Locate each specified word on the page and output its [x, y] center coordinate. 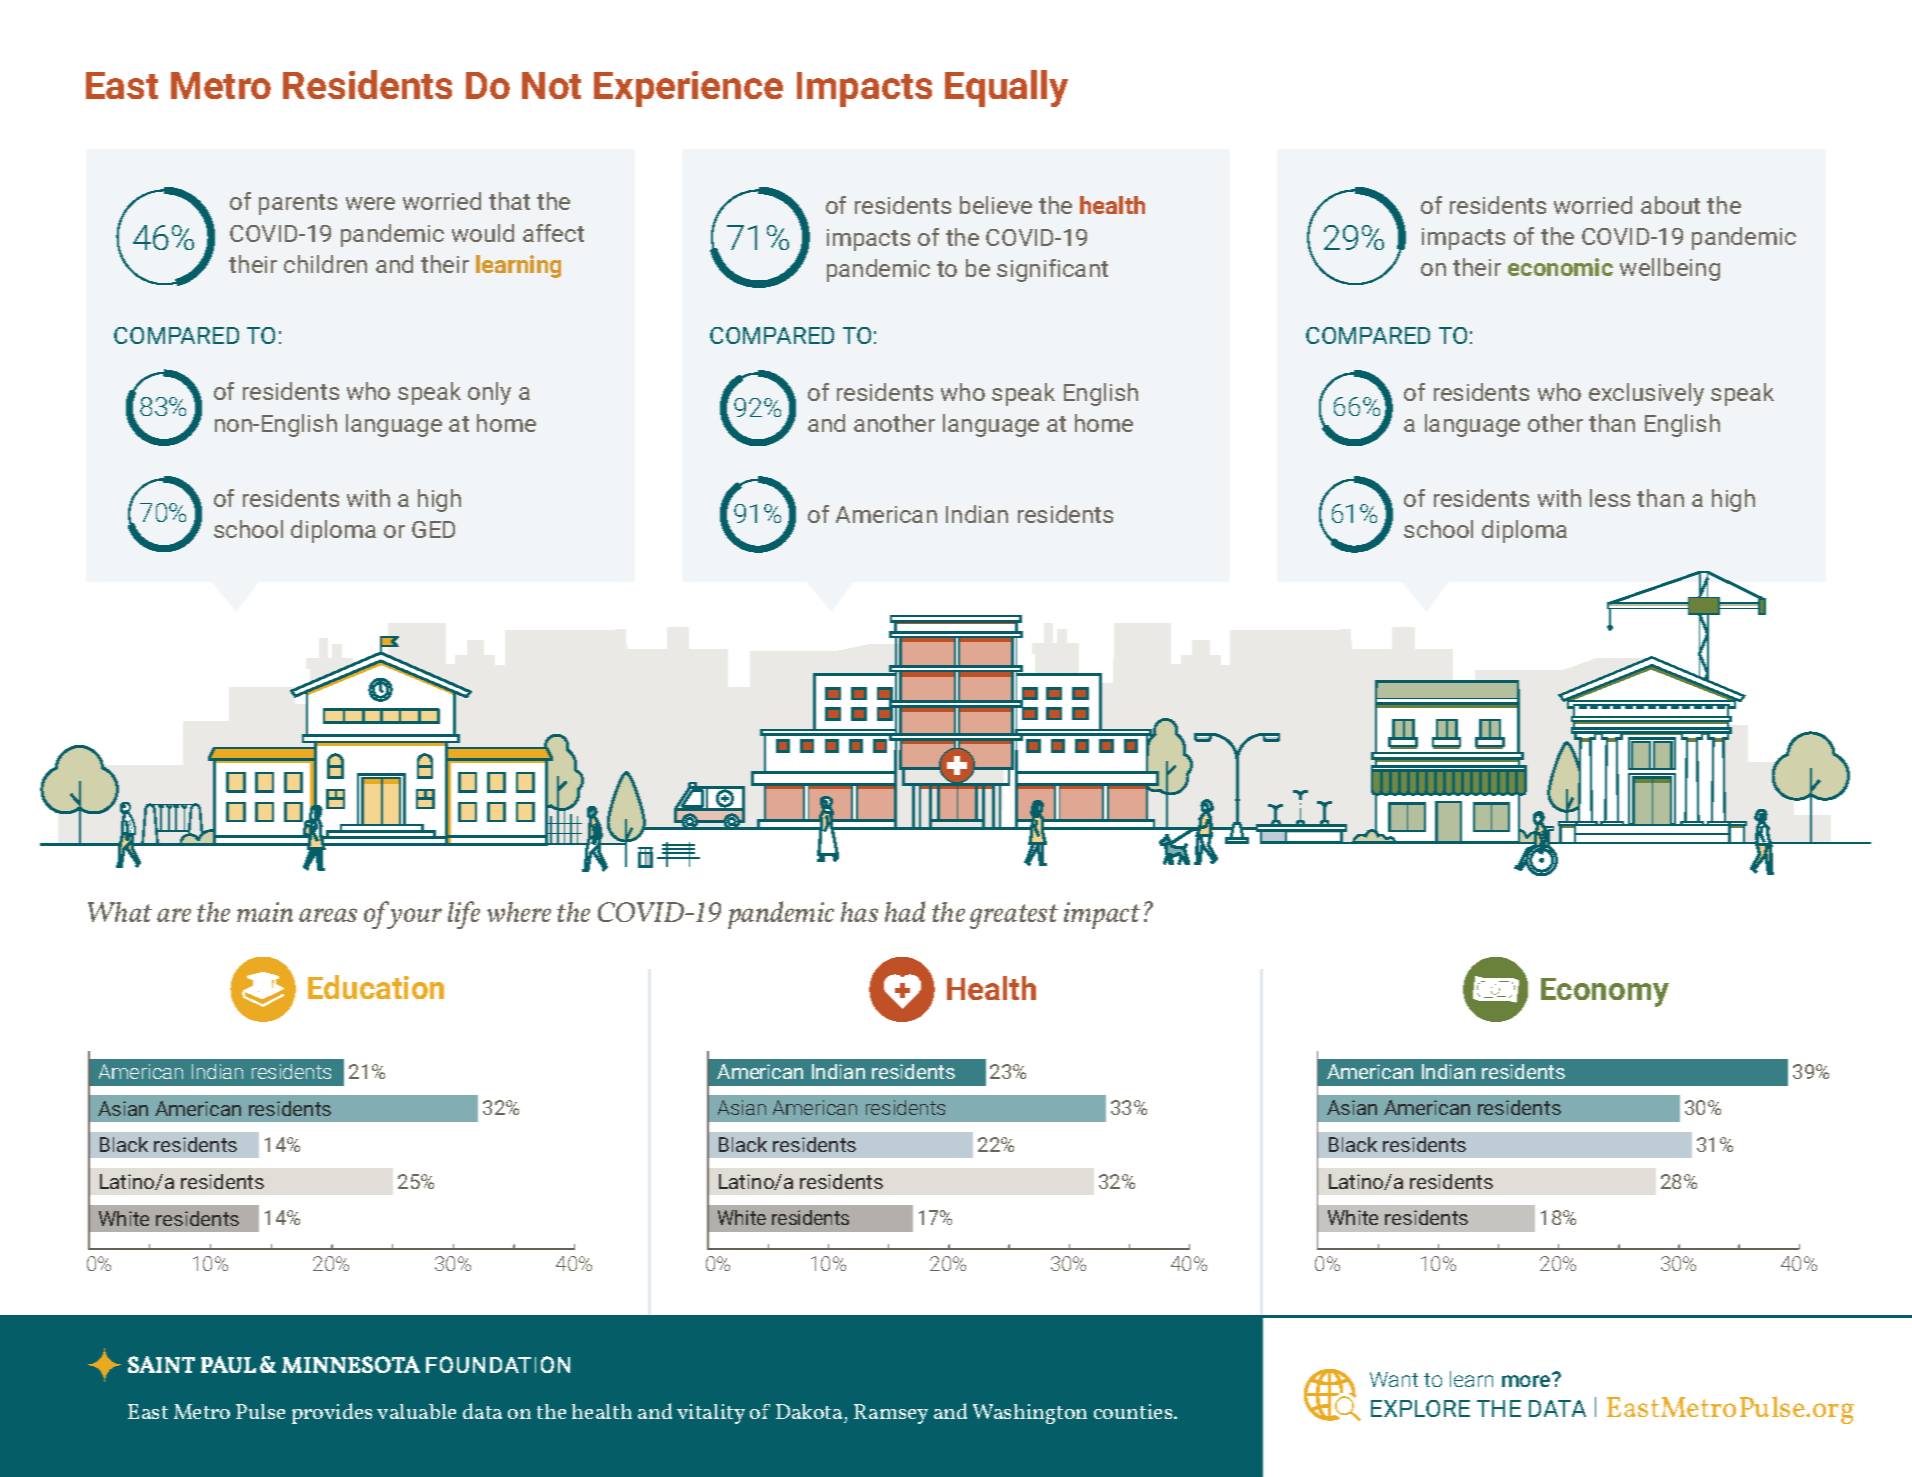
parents [298, 204]
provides [332, 1413]
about [1670, 205]
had [905, 911]
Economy [1605, 992]
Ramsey [891, 1414]
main [265, 912]
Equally [1006, 88]
